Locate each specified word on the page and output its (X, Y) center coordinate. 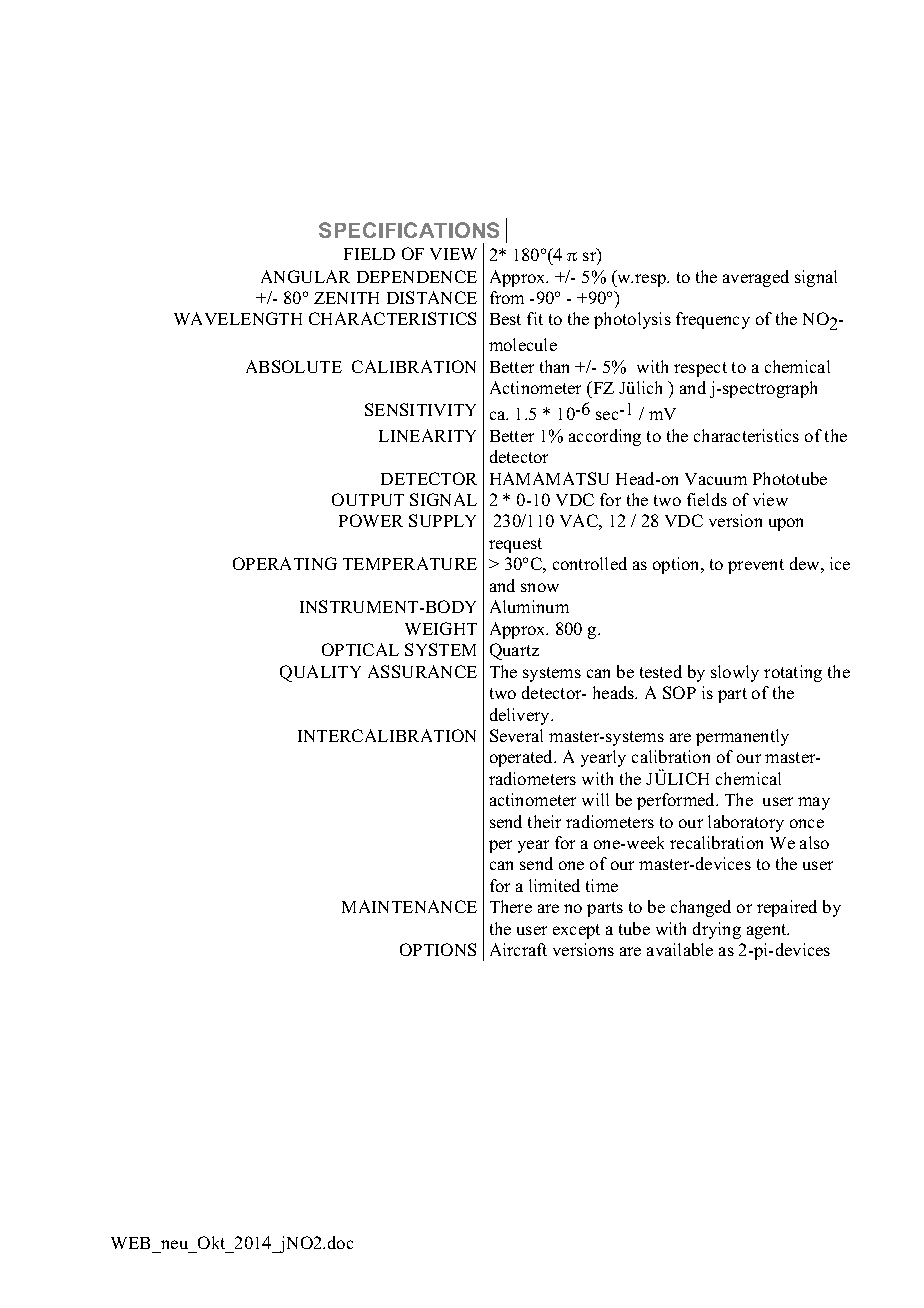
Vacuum (716, 479)
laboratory (746, 823)
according (605, 437)
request (515, 545)
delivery (521, 716)
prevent (756, 566)
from (507, 297)
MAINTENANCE (409, 906)
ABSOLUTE (294, 366)
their (544, 821)
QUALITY (320, 673)
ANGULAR (305, 276)
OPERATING (285, 563)
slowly (735, 673)
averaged (756, 278)
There (511, 906)
